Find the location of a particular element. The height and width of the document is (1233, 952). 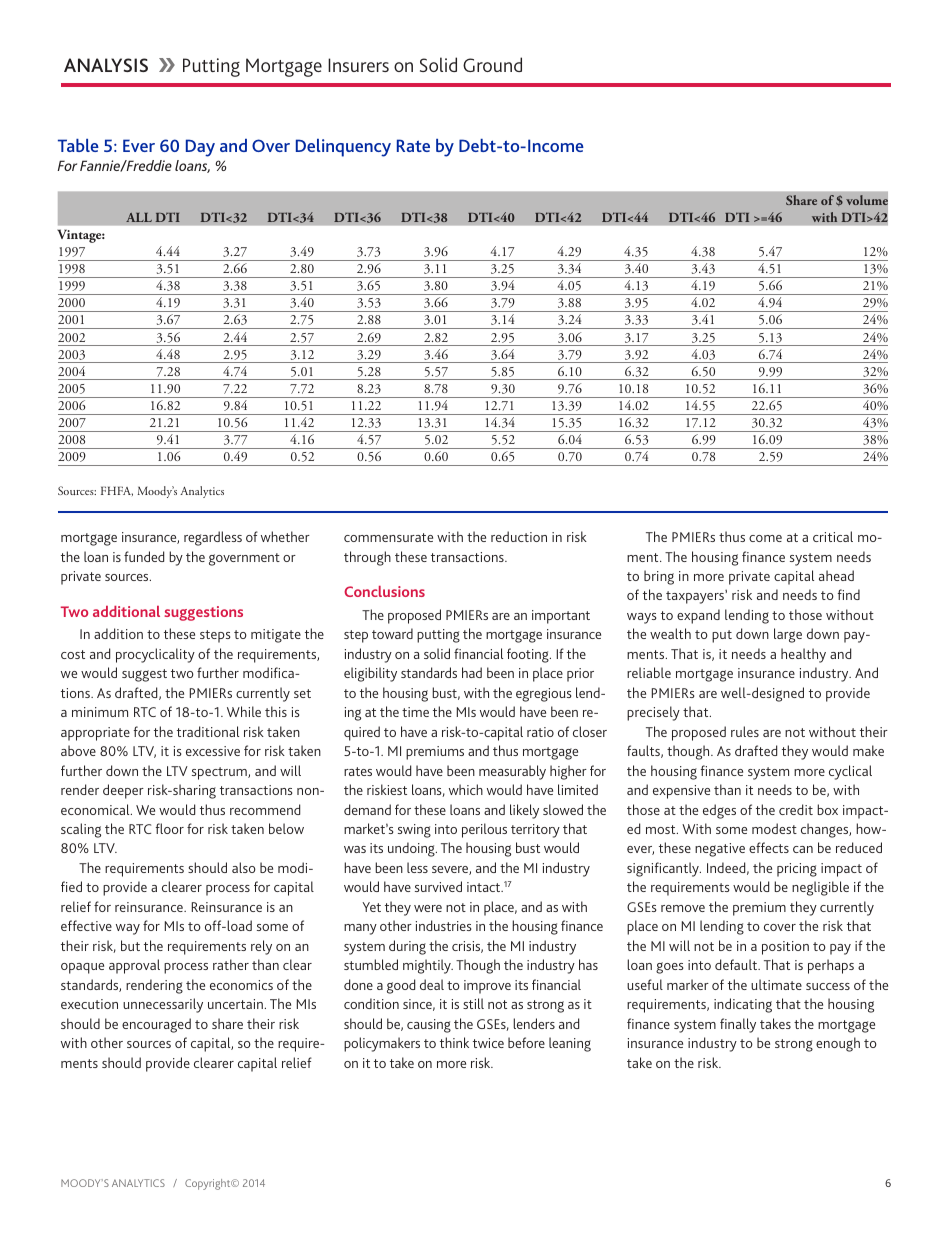

funded is located at coordinates (144, 556).
